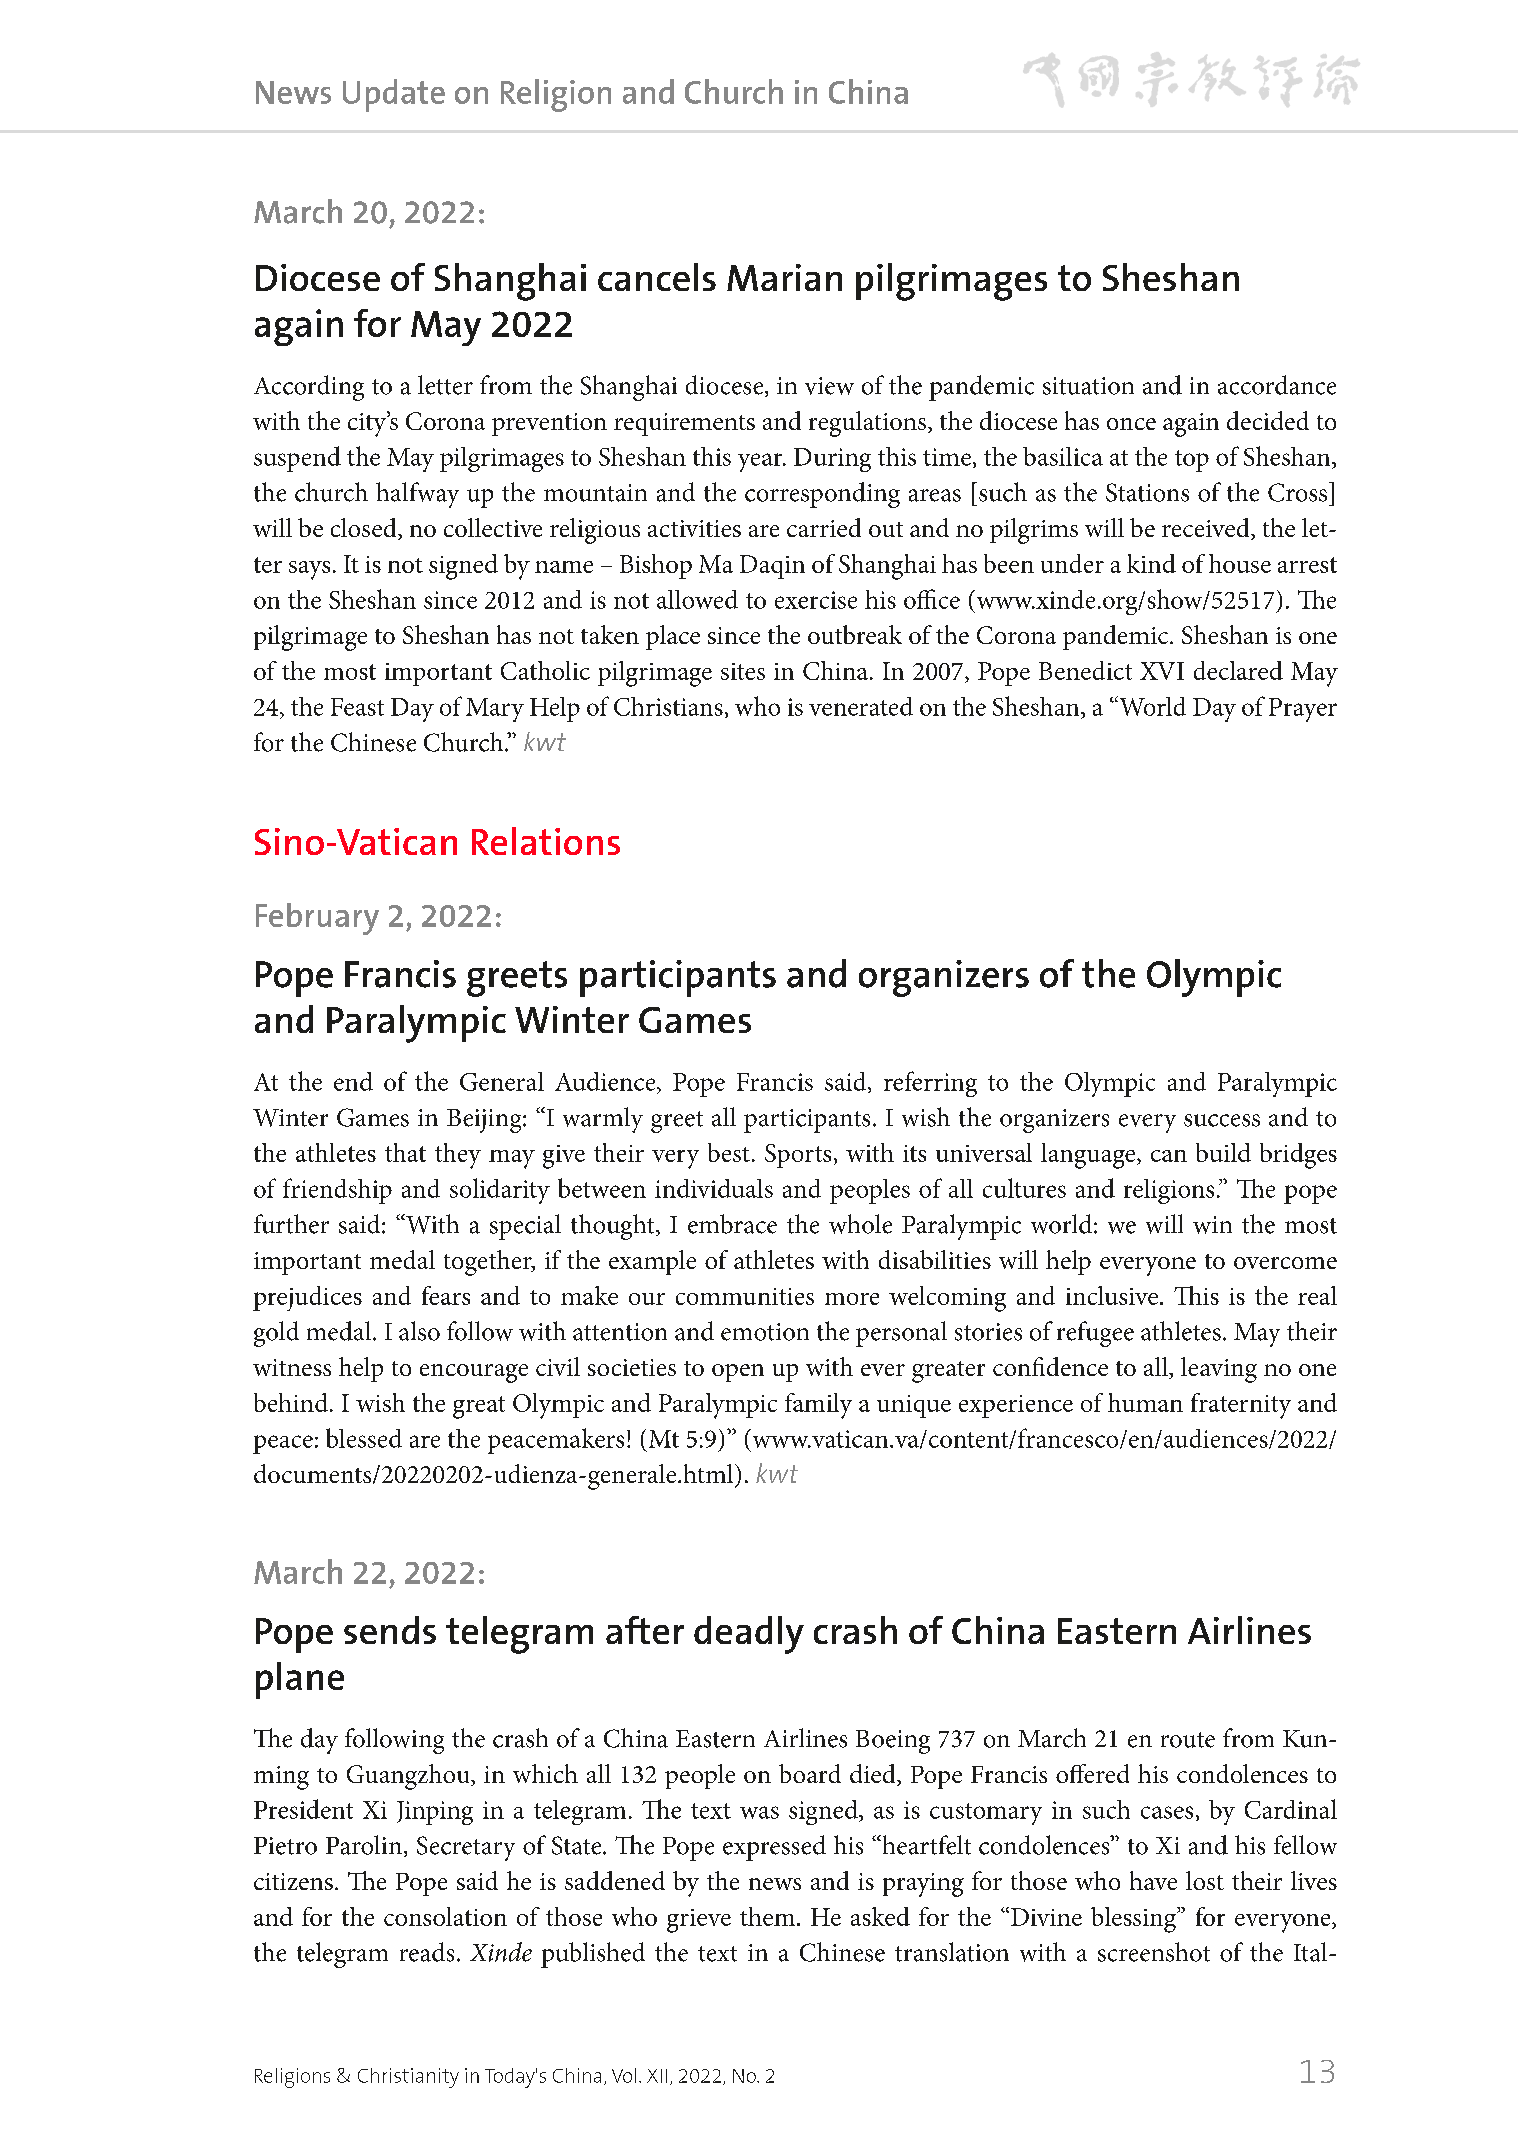 The width and height of the document is (1518, 2147). I want to click on Marian, so click(784, 277).
